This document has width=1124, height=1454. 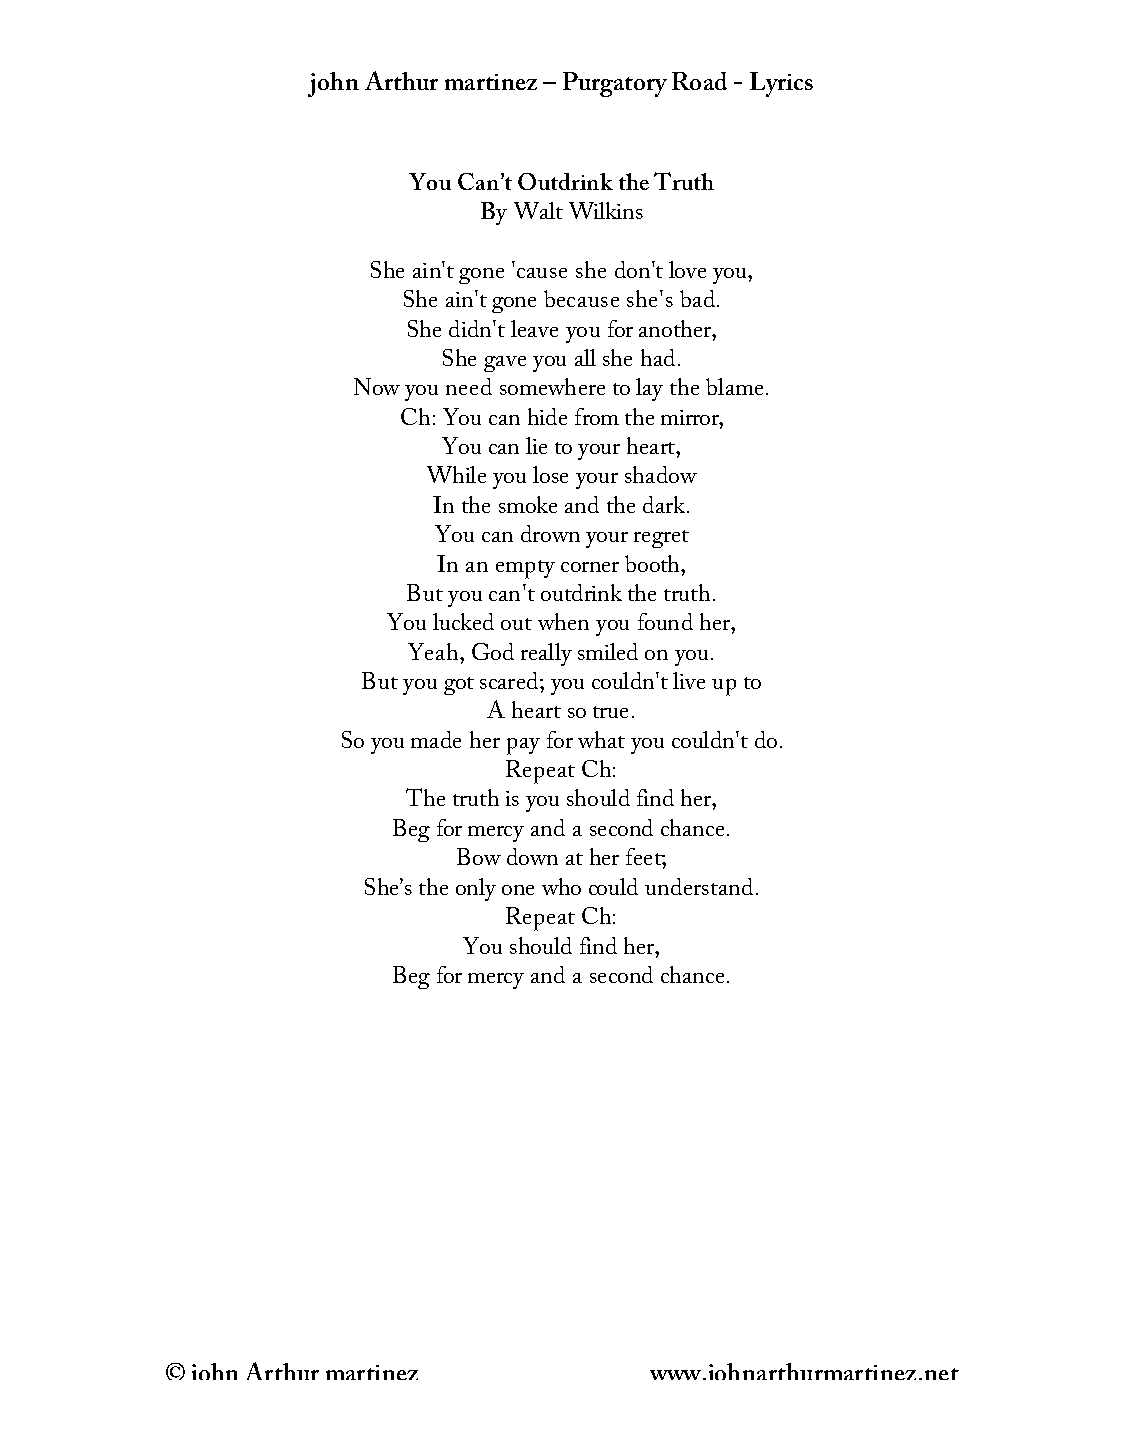 What do you see at coordinates (615, 84) in the document?
I see `Purgatory` at bounding box center [615, 84].
